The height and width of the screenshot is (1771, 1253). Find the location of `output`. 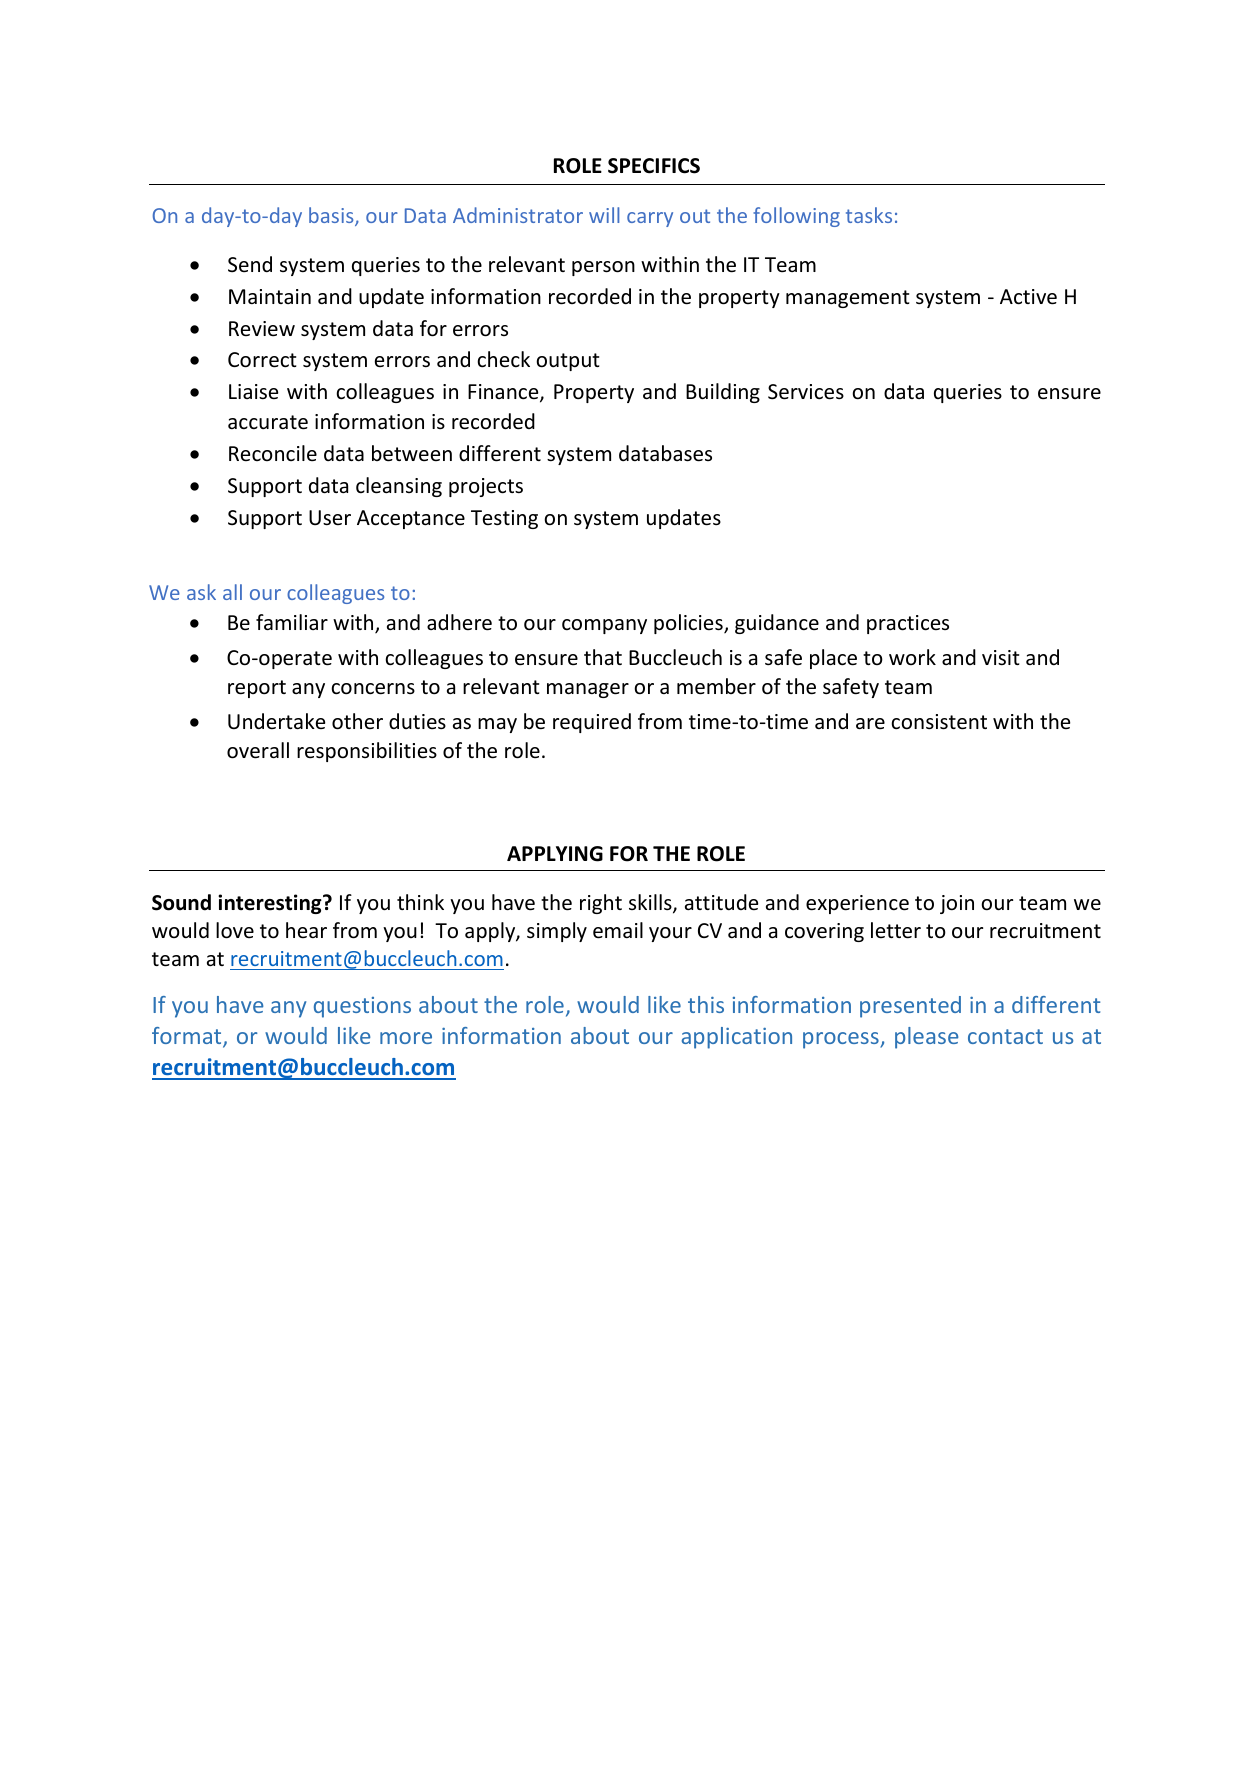

output is located at coordinates (567, 362).
